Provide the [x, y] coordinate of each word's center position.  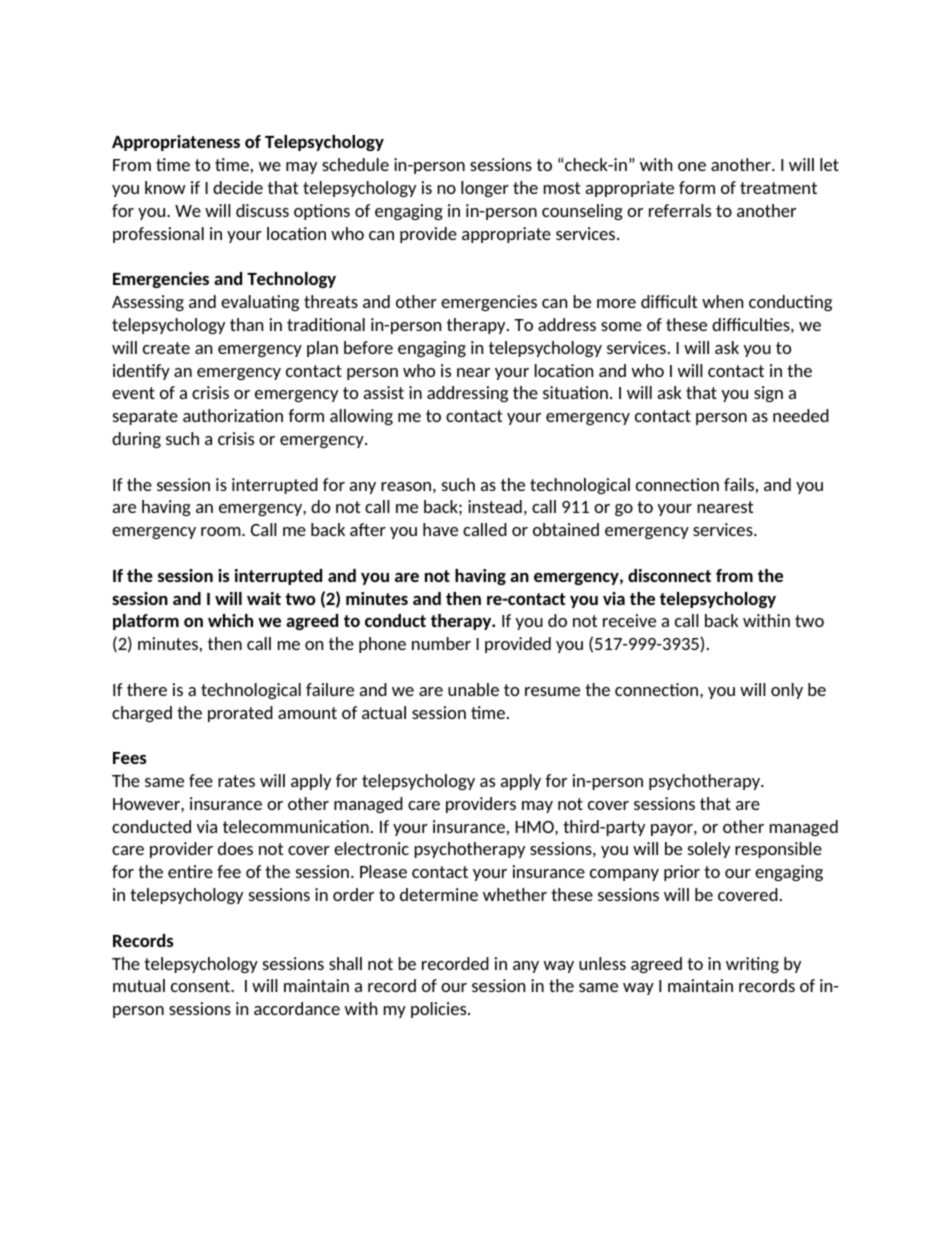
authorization [233, 415]
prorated [240, 714]
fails [739, 484]
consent [202, 986]
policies [440, 1010]
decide [238, 187]
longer [485, 189]
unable [473, 689]
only [787, 691]
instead [495, 506]
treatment [778, 188]
